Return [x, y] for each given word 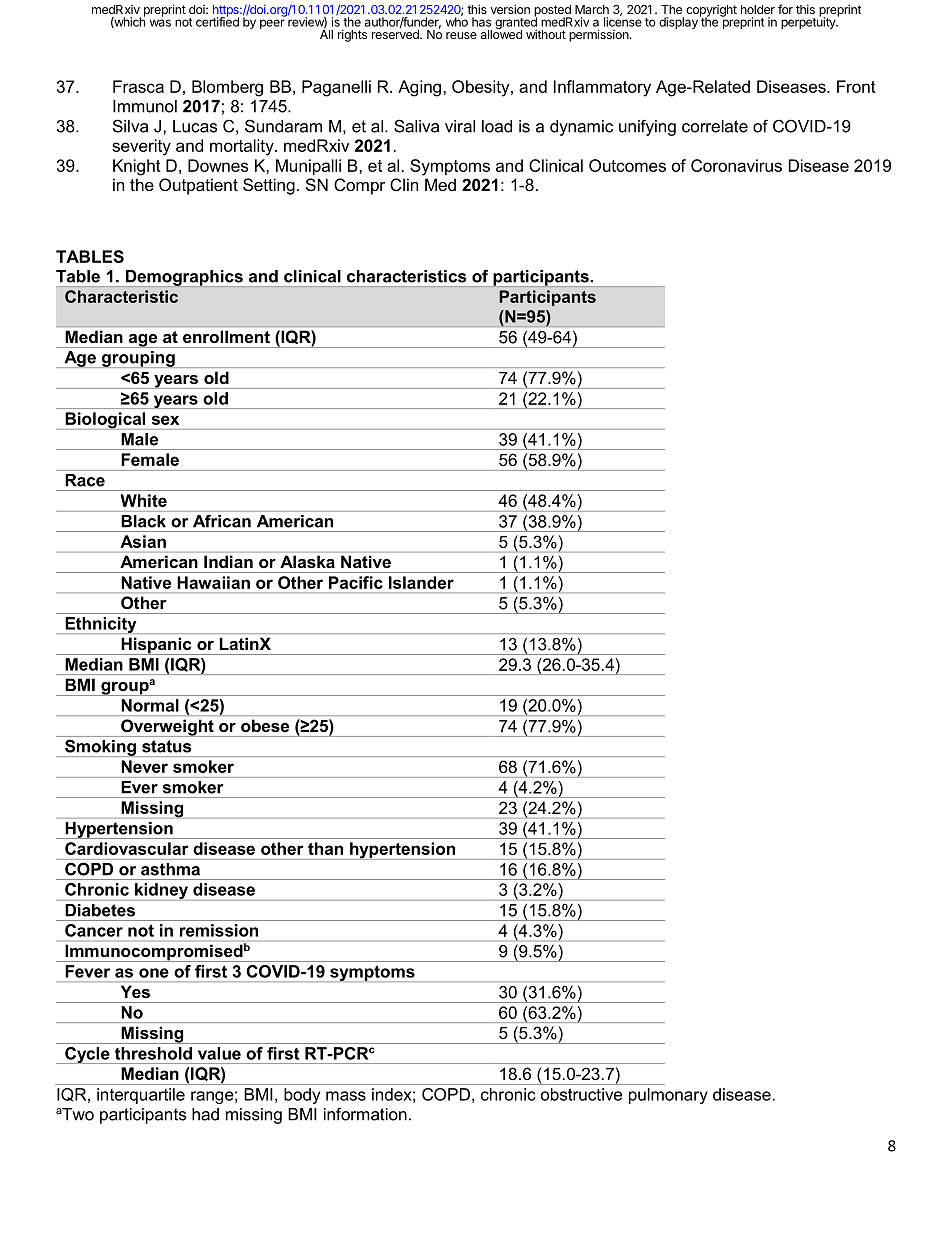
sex [165, 420]
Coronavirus [736, 165]
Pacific [356, 582]
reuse [461, 35]
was [160, 23]
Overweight [167, 728]
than [325, 848]
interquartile [141, 1096]
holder [758, 9]
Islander [421, 582]
